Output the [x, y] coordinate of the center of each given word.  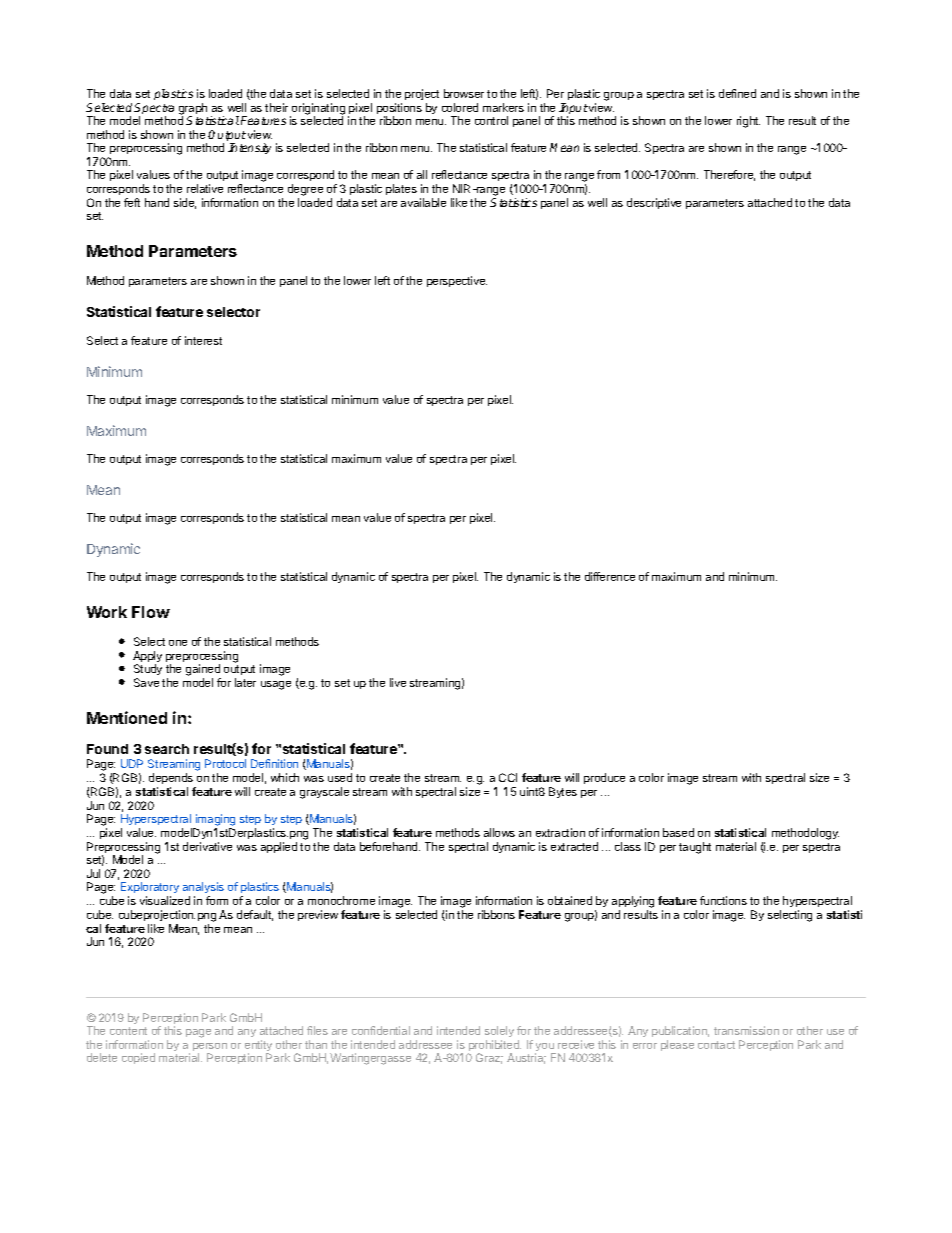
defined [737, 93]
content [128, 1031]
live [398, 682]
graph [193, 110]
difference [610, 576]
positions [399, 110]
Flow [151, 612]
